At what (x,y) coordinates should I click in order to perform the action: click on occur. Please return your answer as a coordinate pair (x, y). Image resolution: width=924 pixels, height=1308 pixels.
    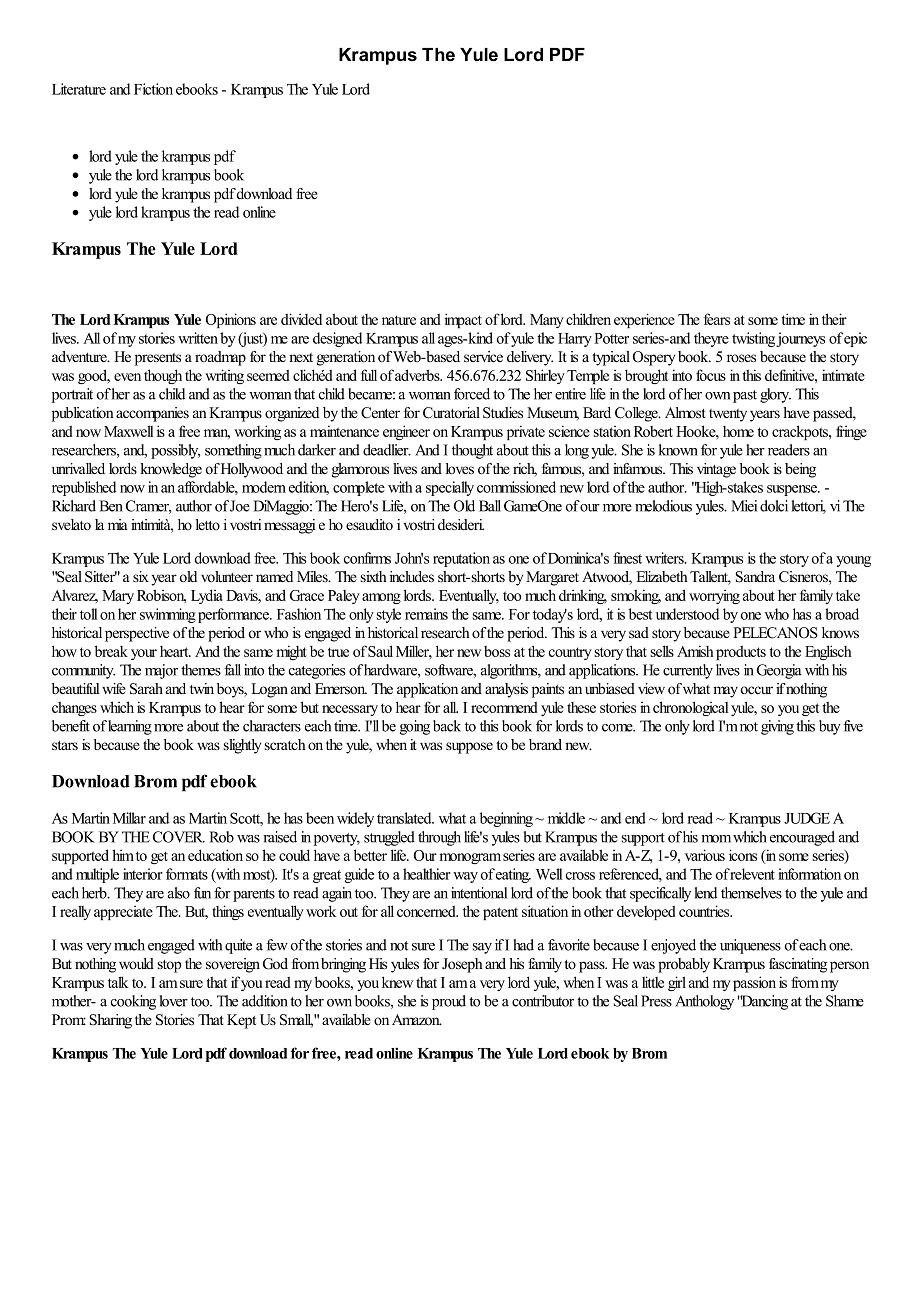
    Looking at the image, I should click on (756, 690).
